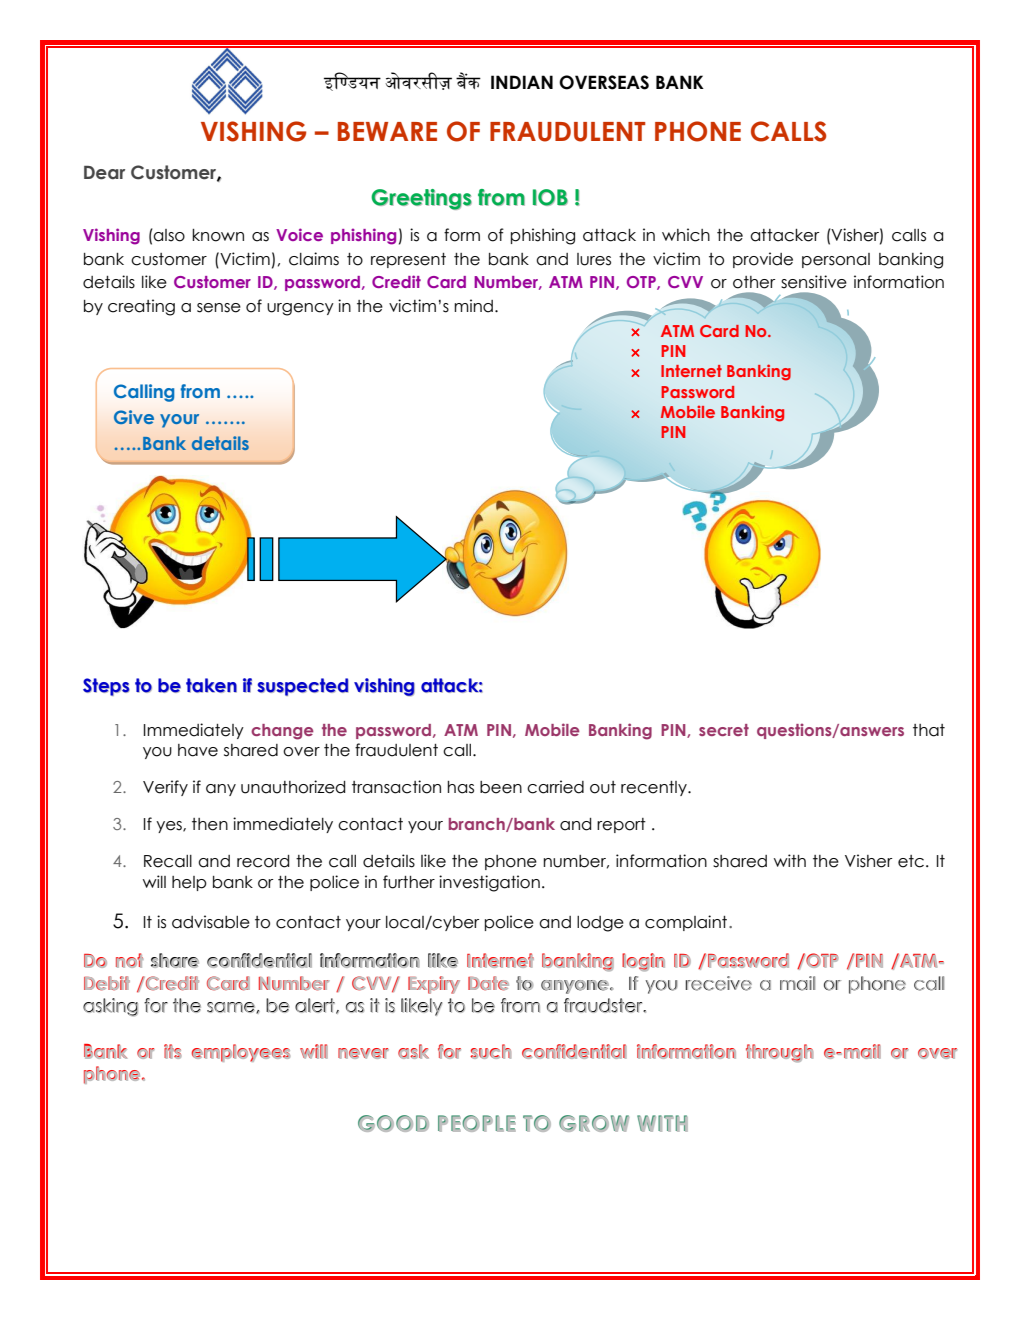 The image size is (1020, 1320). I want to click on personal, so click(836, 260).
